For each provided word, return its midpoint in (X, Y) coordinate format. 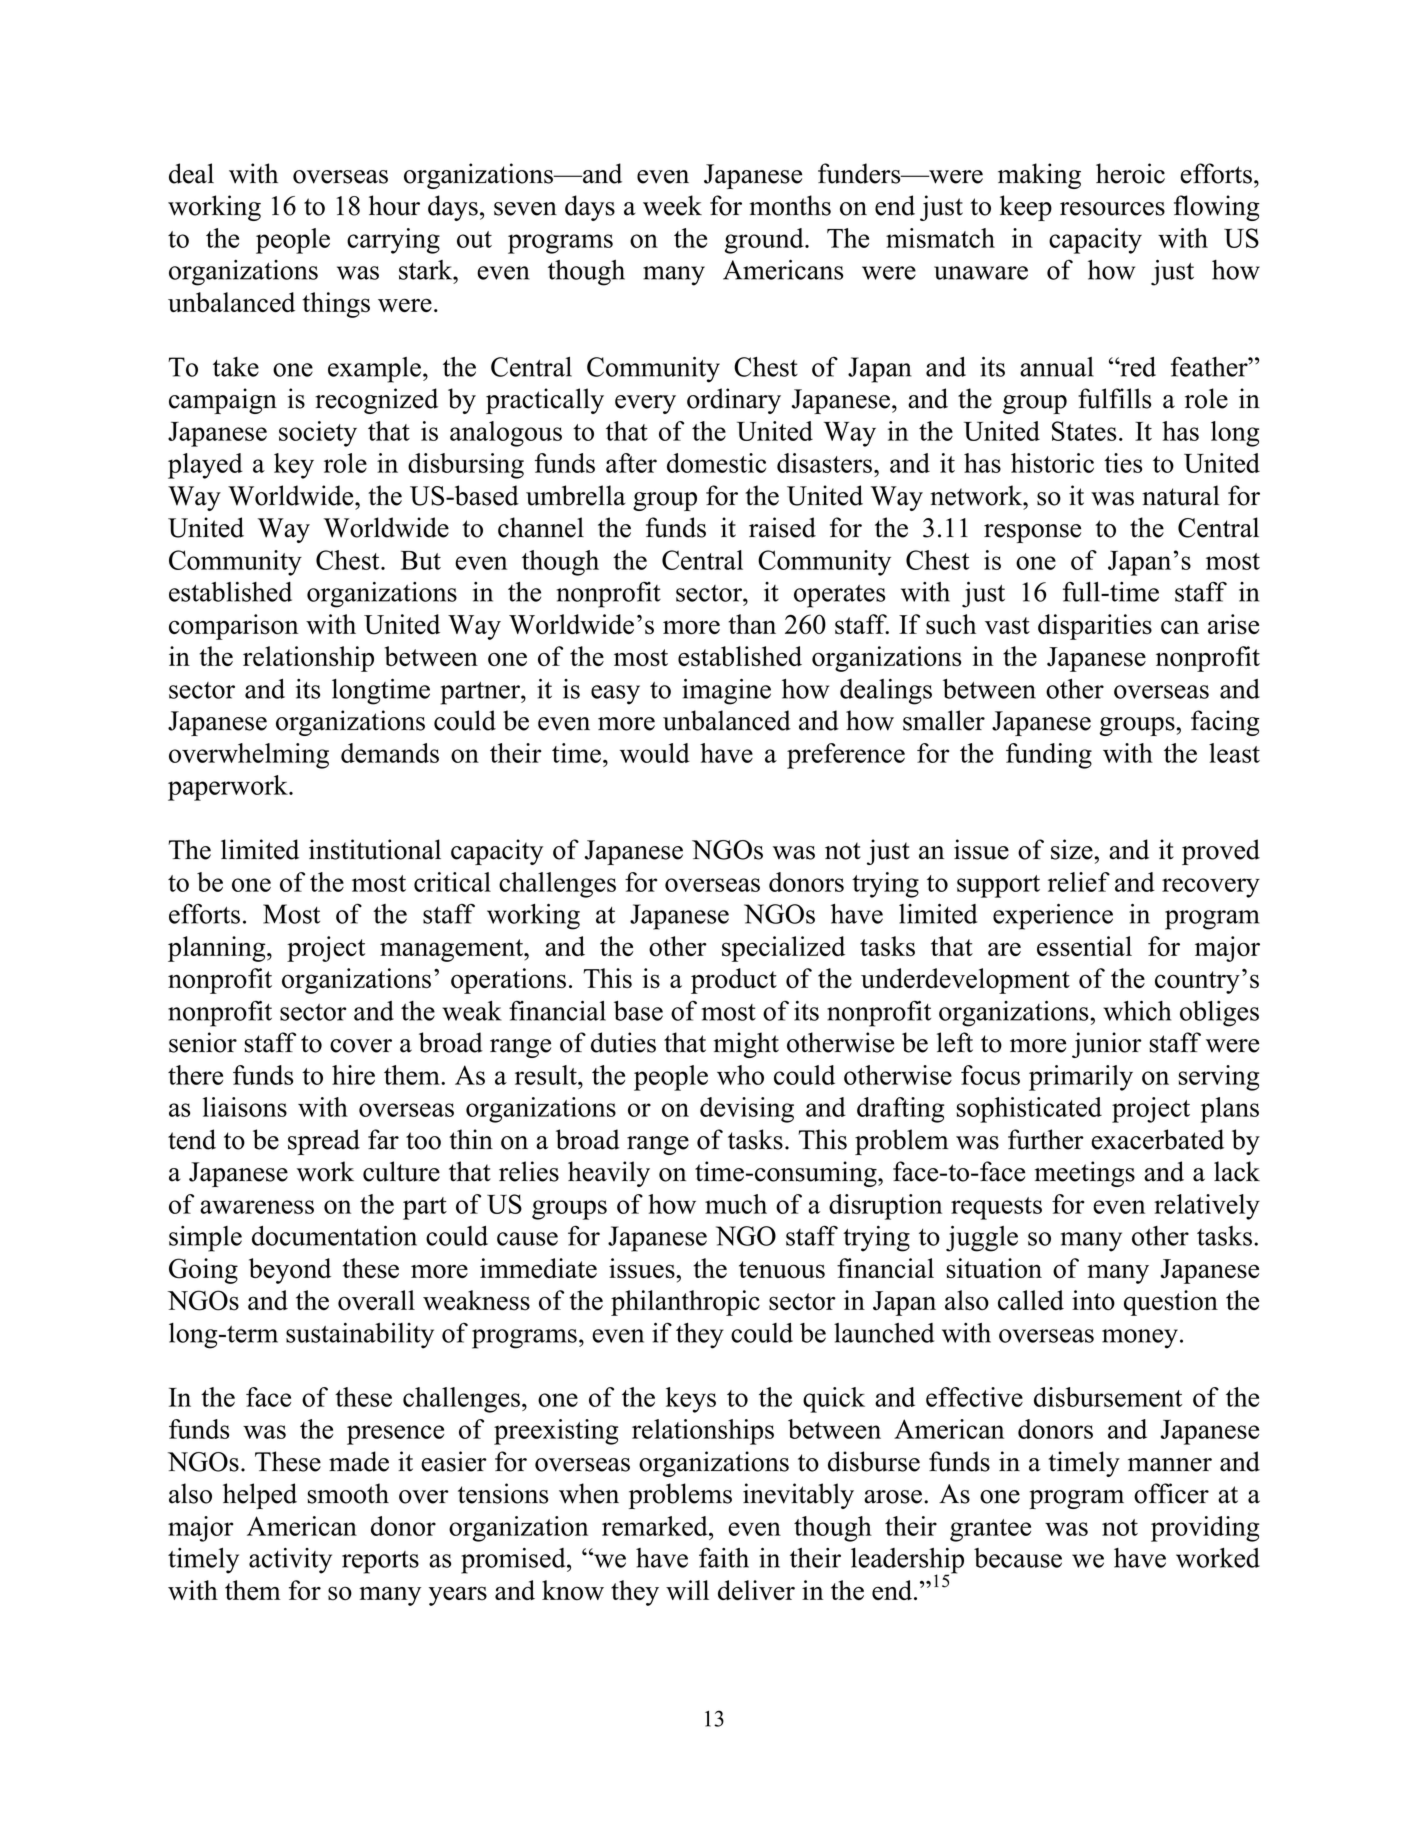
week (672, 205)
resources (1112, 209)
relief (1079, 882)
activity (290, 1561)
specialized (783, 949)
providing (1205, 1529)
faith (724, 1557)
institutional (375, 849)
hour (394, 205)
